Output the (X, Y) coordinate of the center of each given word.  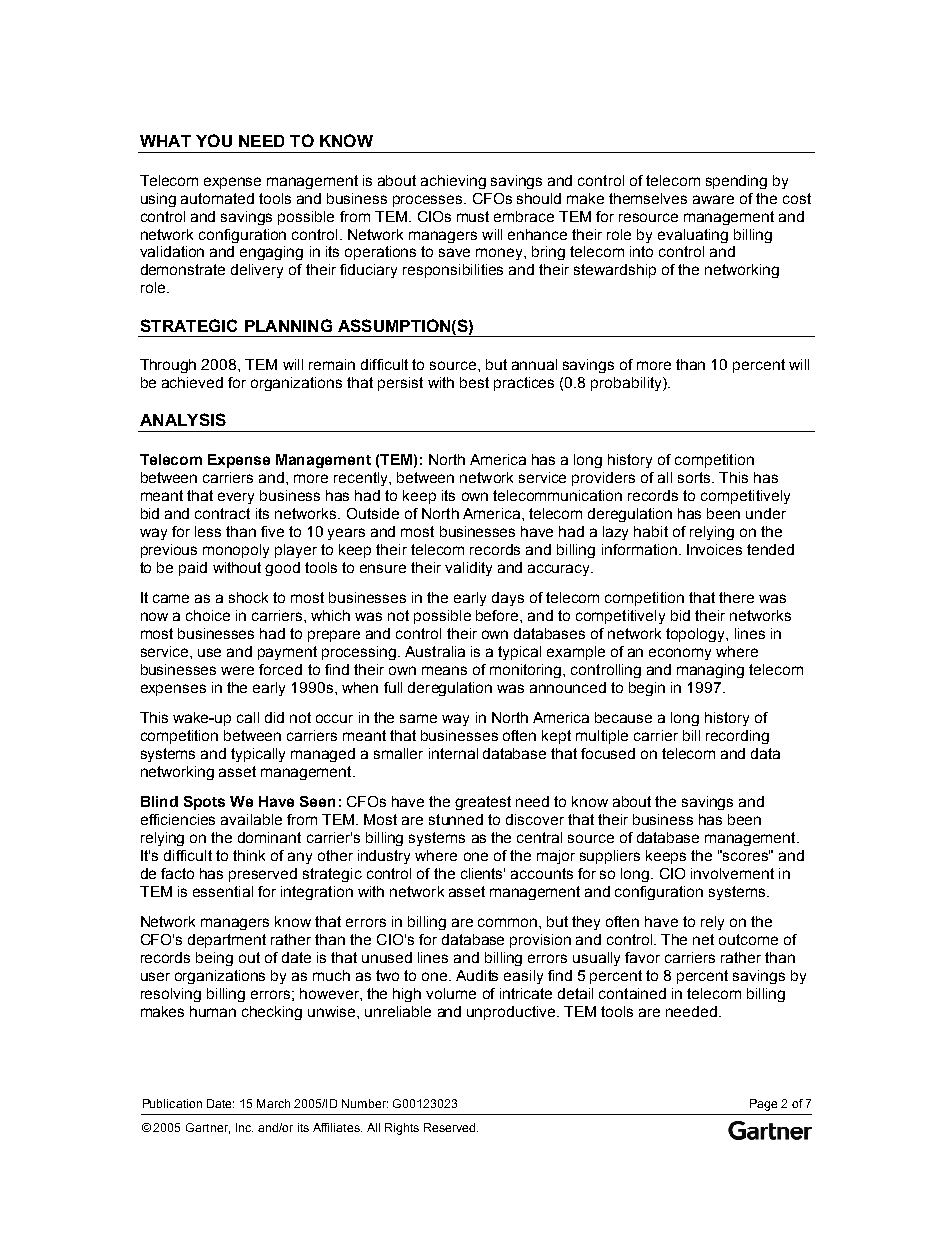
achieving (453, 182)
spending (736, 182)
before (498, 615)
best (474, 382)
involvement (732, 873)
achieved (192, 382)
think (249, 855)
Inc (244, 1127)
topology (697, 635)
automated (217, 198)
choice (208, 615)
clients (483, 873)
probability (627, 384)
